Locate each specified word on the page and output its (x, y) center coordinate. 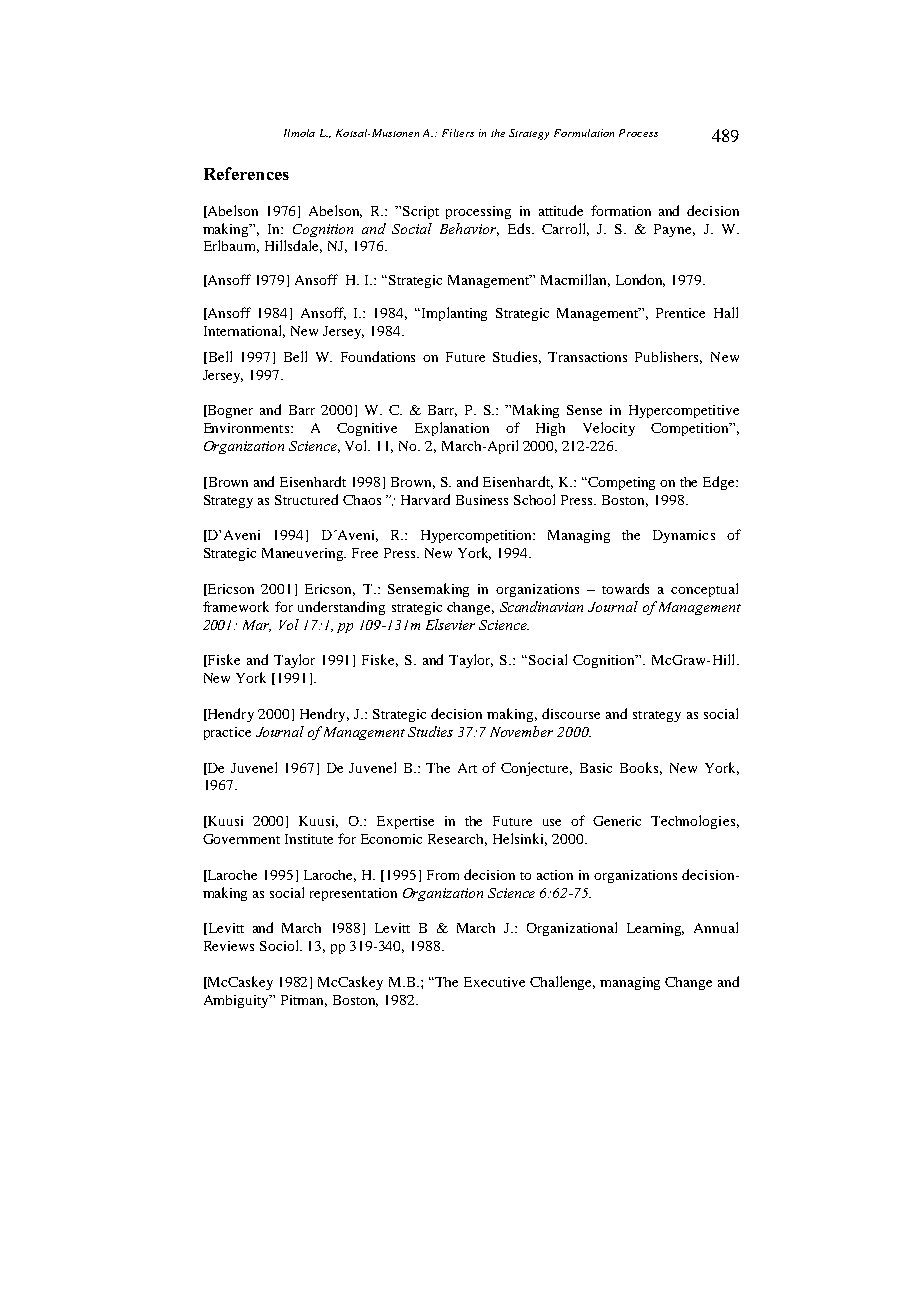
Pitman (304, 1001)
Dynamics (684, 536)
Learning (655, 929)
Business (482, 500)
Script (421, 212)
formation (621, 210)
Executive (494, 982)
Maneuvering (304, 554)
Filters (458, 133)
